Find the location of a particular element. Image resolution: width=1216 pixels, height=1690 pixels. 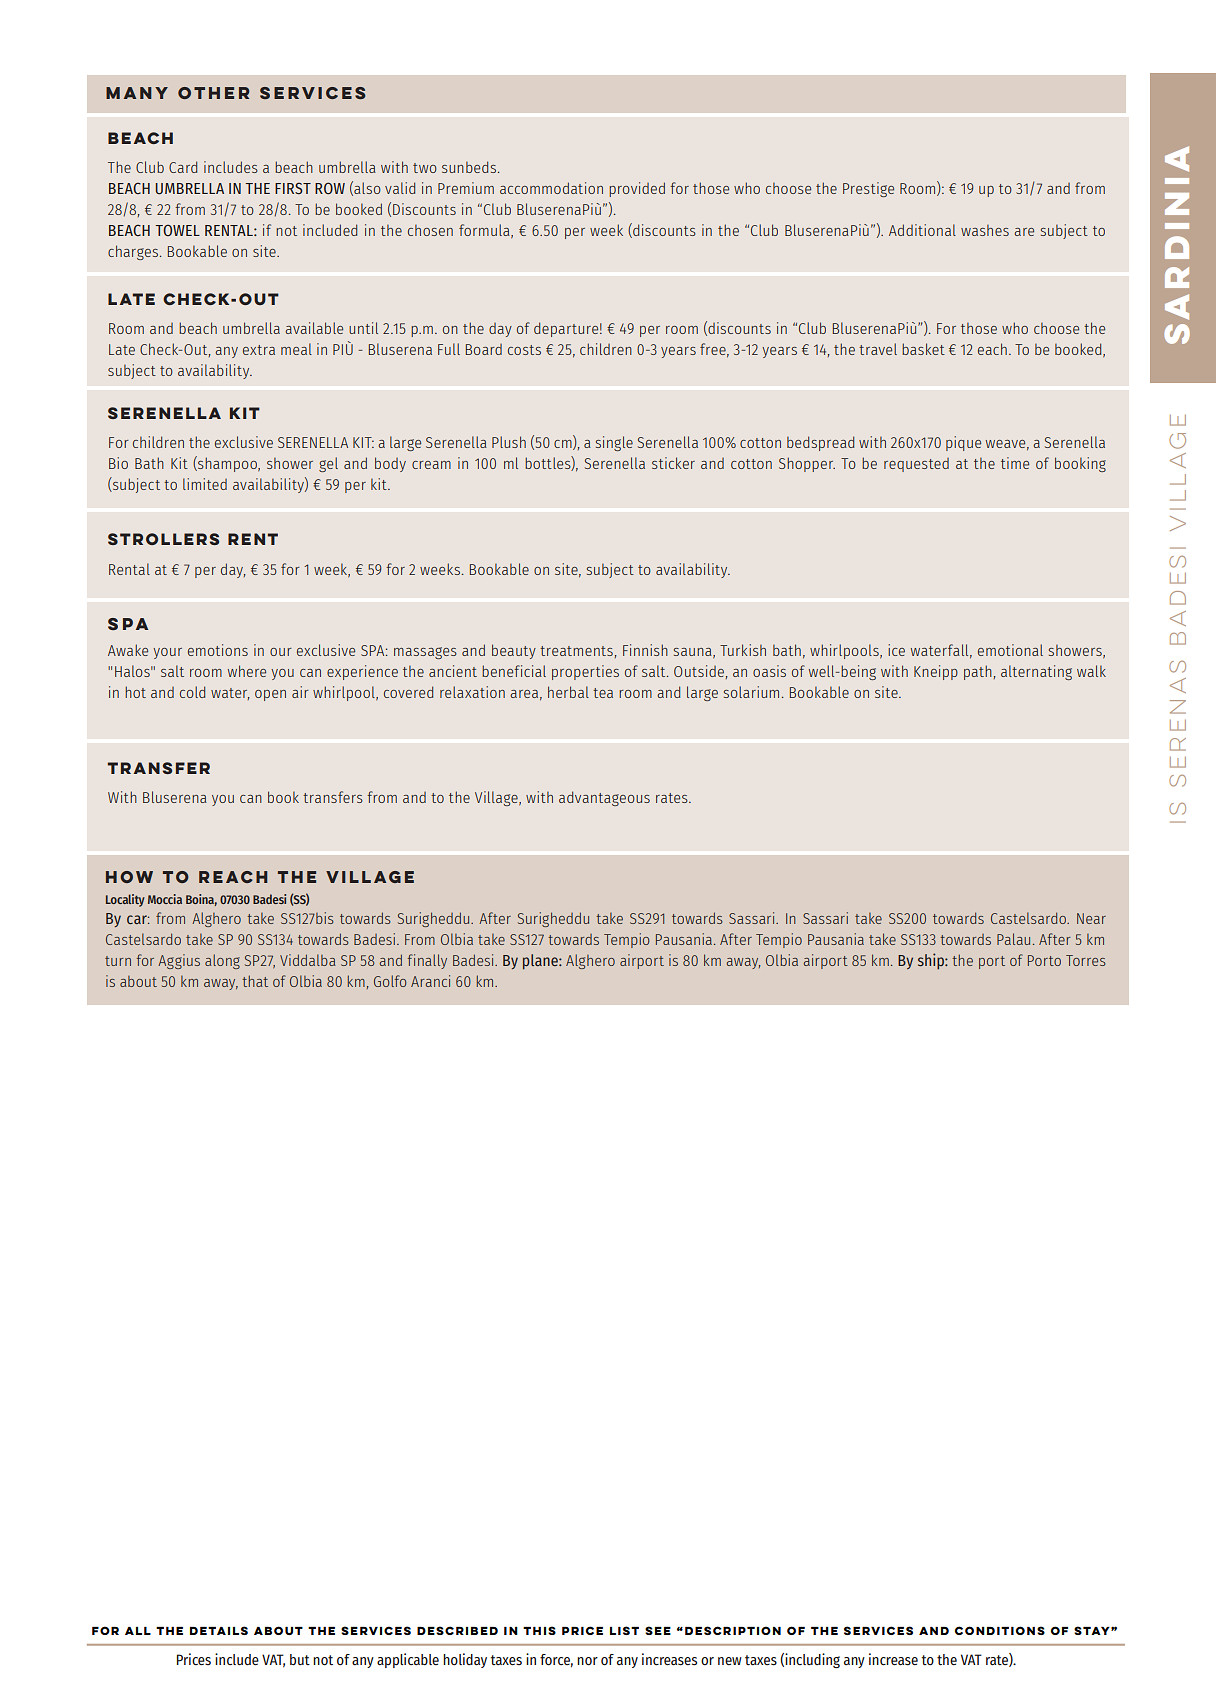

provided is located at coordinates (637, 189).
